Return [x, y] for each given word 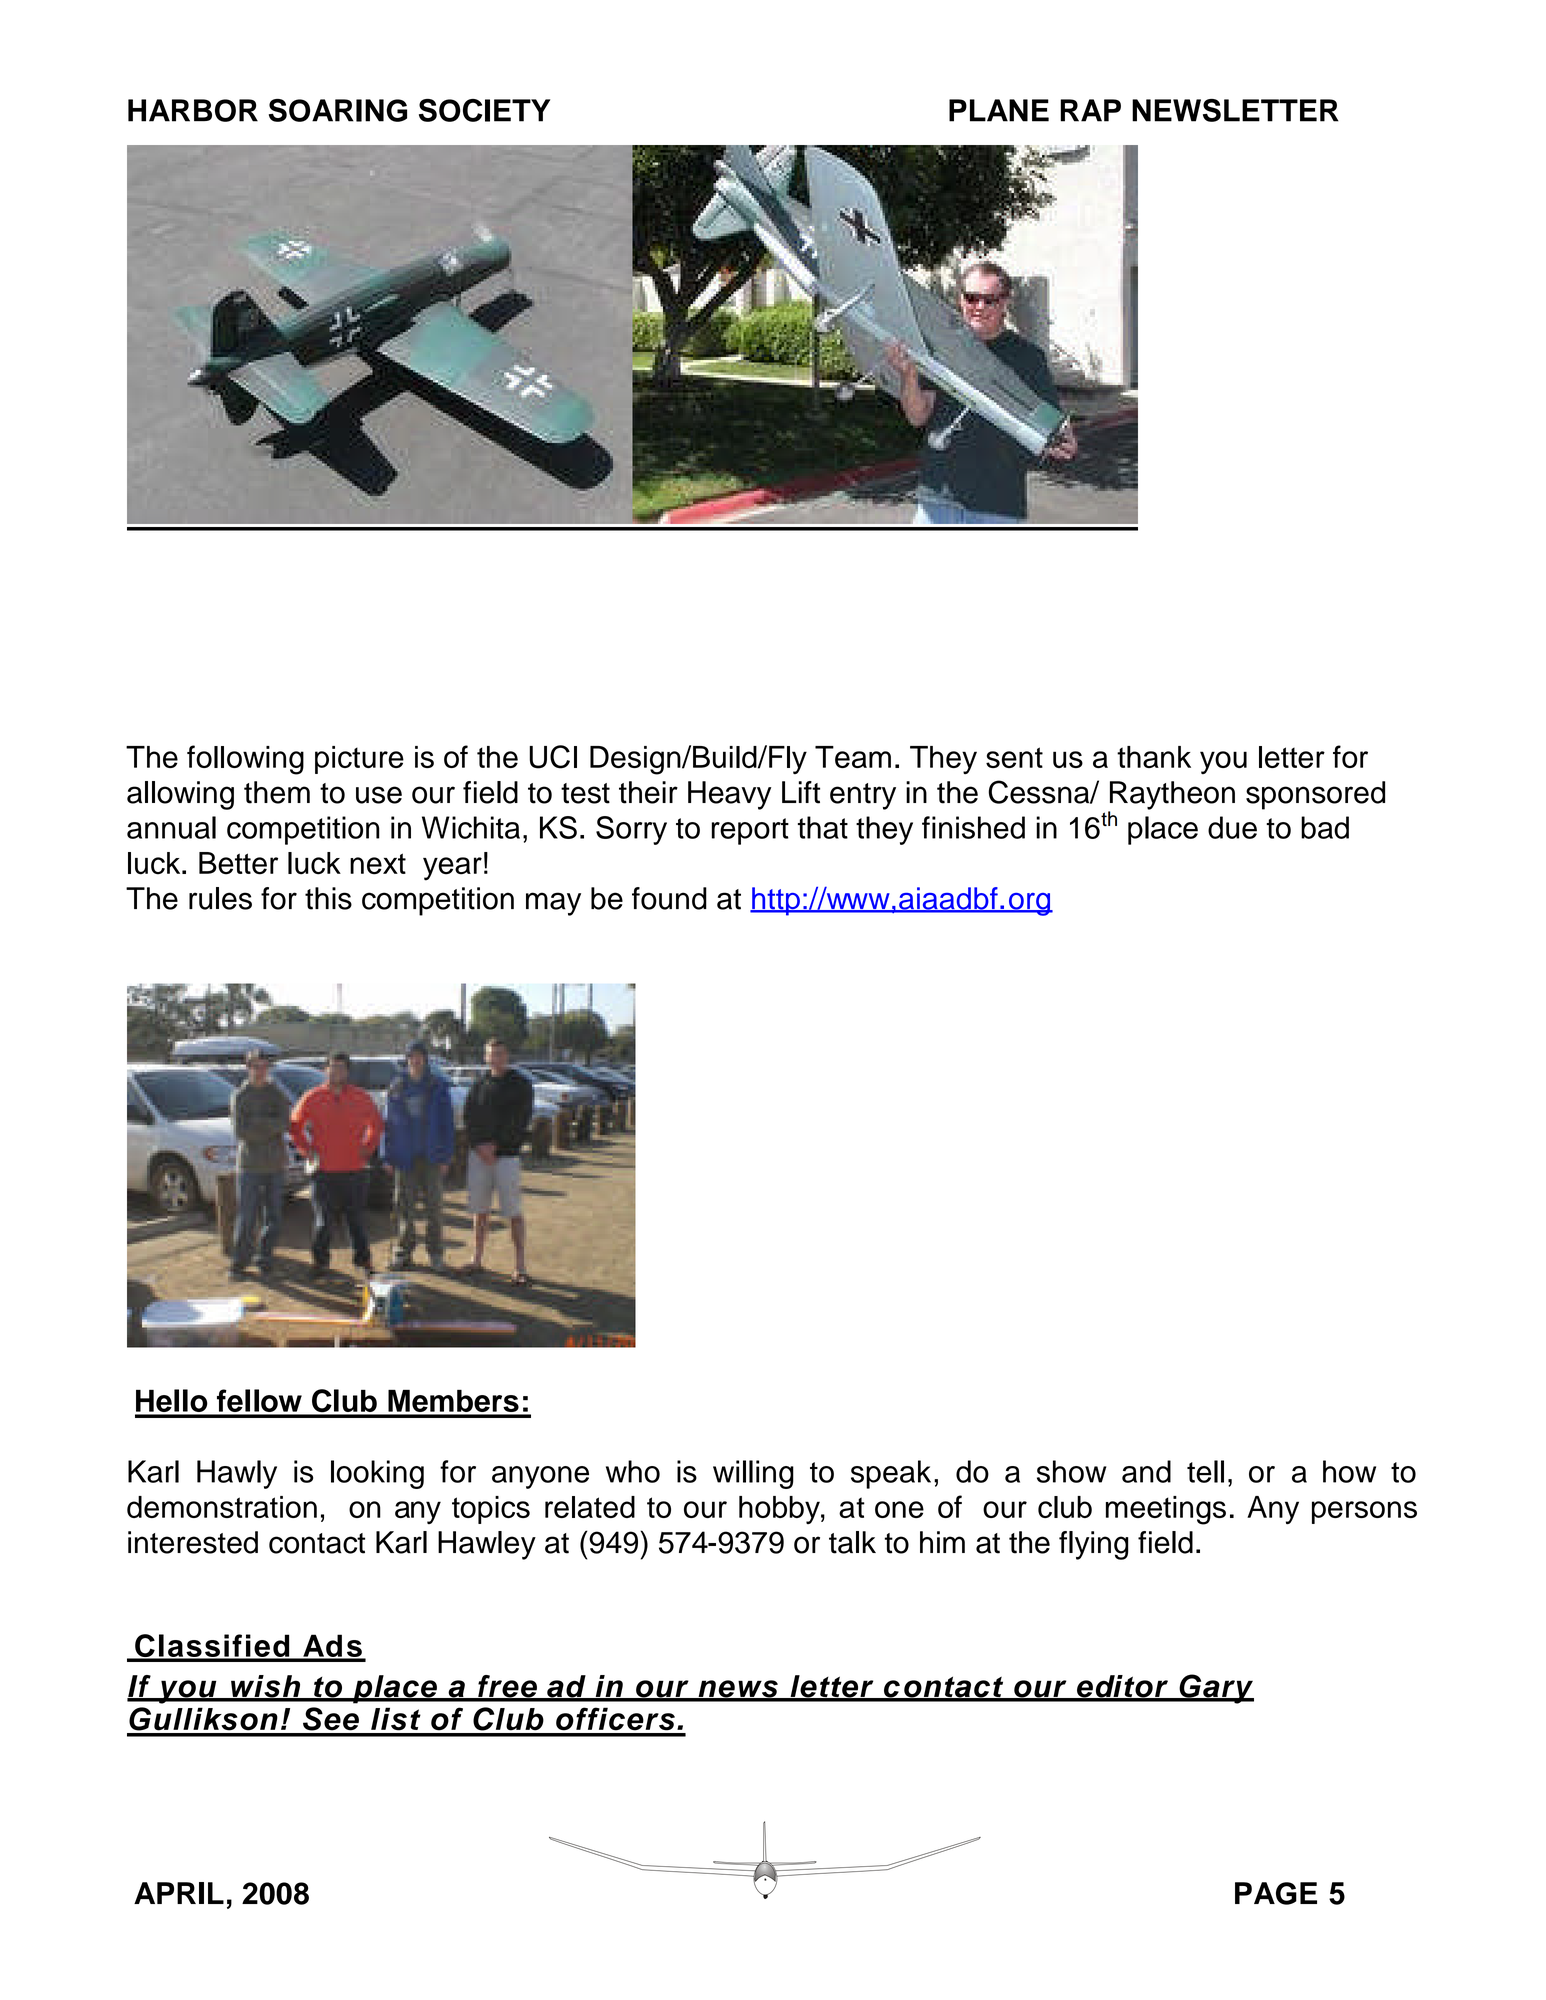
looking [377, 1474]
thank [1154, 757]
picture [359, 760]
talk [852, 1542]
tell [1205, 1471]
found [669, 898]
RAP [1090, 110]
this [328, 898]
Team [853, 757]
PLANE [999, 110]
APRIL [179, 1893]
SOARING [338, 110]
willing [753, 1474]
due [1232, 827]
